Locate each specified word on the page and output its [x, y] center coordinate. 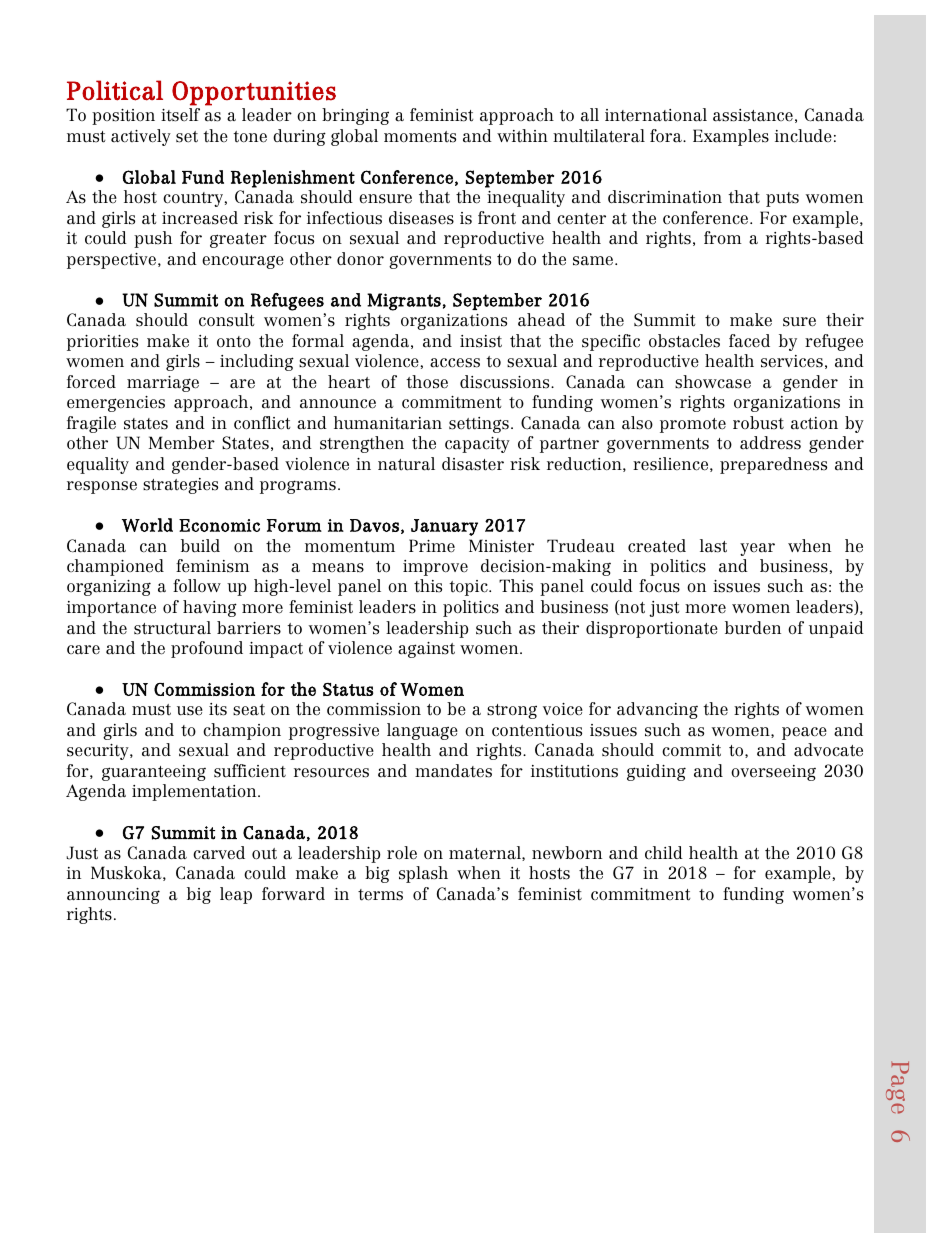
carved [219, 853]
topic [469, 588]
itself [180, 115]
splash [423, 874]
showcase [713, 382]
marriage [163, 384]
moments [420, 137]
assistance [753, 115]
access [455, 363]
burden [753, 628]
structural [172, 628]
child [664, 853]
